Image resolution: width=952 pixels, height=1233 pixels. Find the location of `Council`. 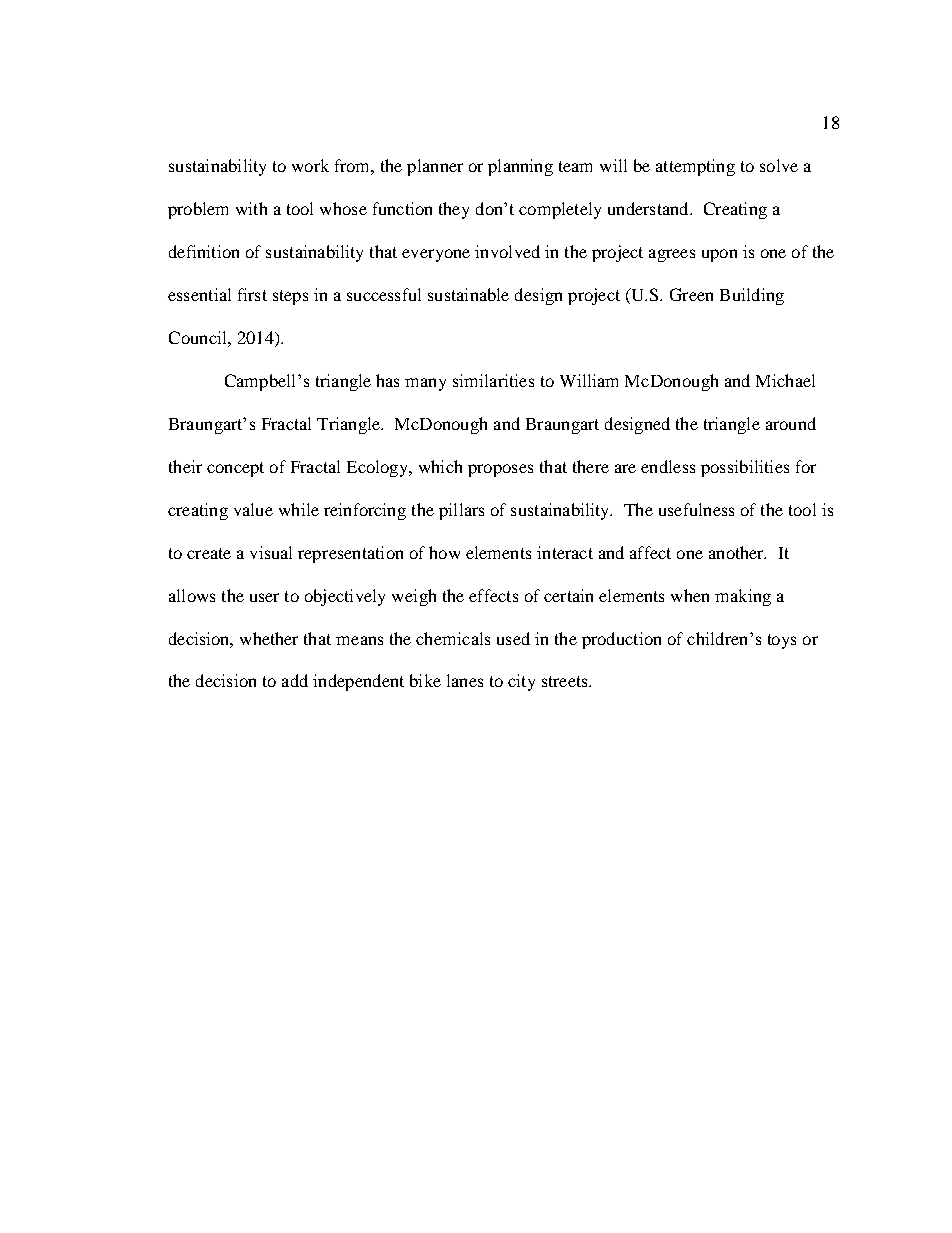

Council is located at coordinates (199, 337).
